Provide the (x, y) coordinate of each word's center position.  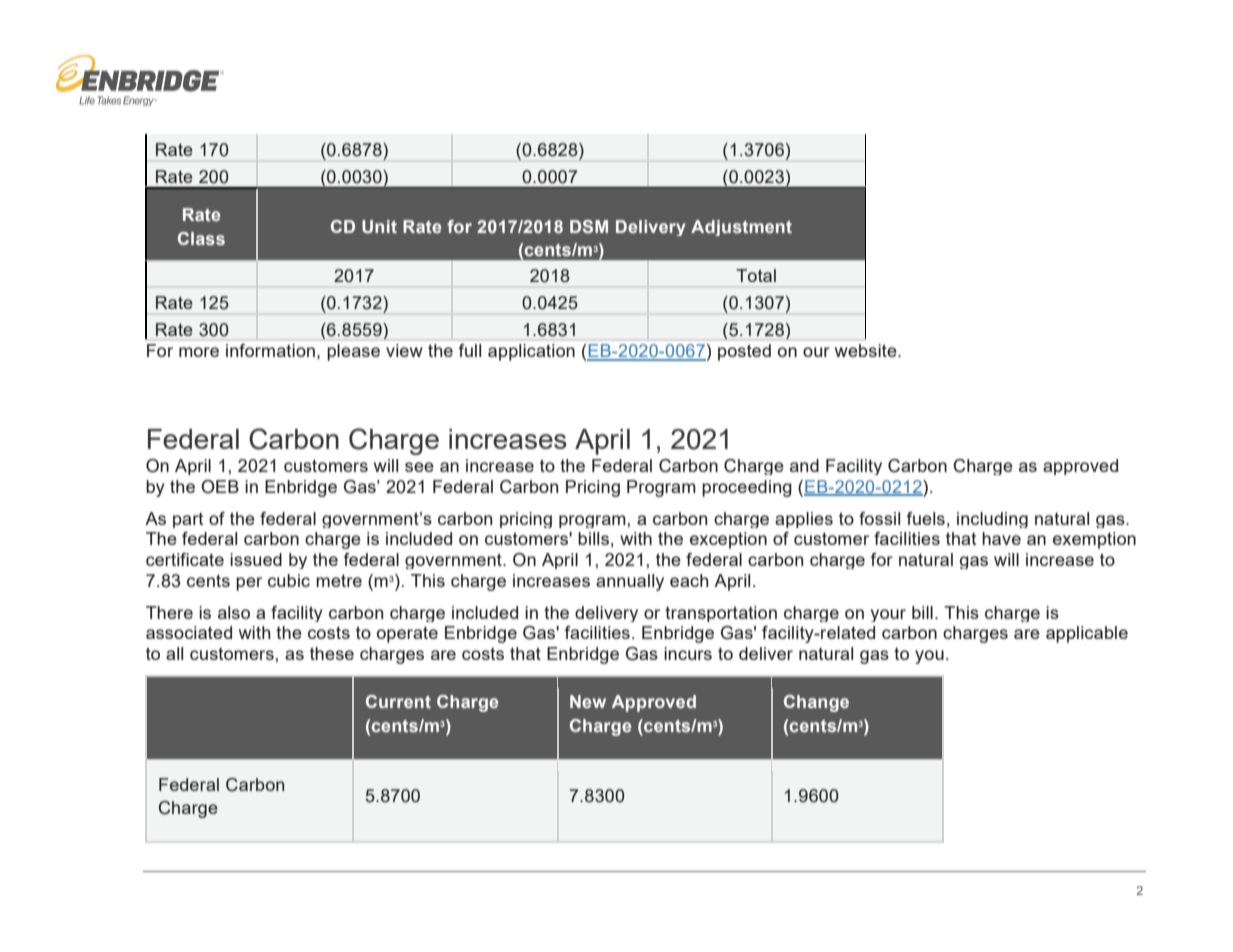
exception (728, 540)
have (1001, 538)
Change (816, 703)
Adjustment (741, 228)
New (588, 701)
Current (398, 701)
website (867, 350)
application (531, 352)
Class (201, 238)
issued (256, 559)
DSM (589, 226)
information (270, 350)
